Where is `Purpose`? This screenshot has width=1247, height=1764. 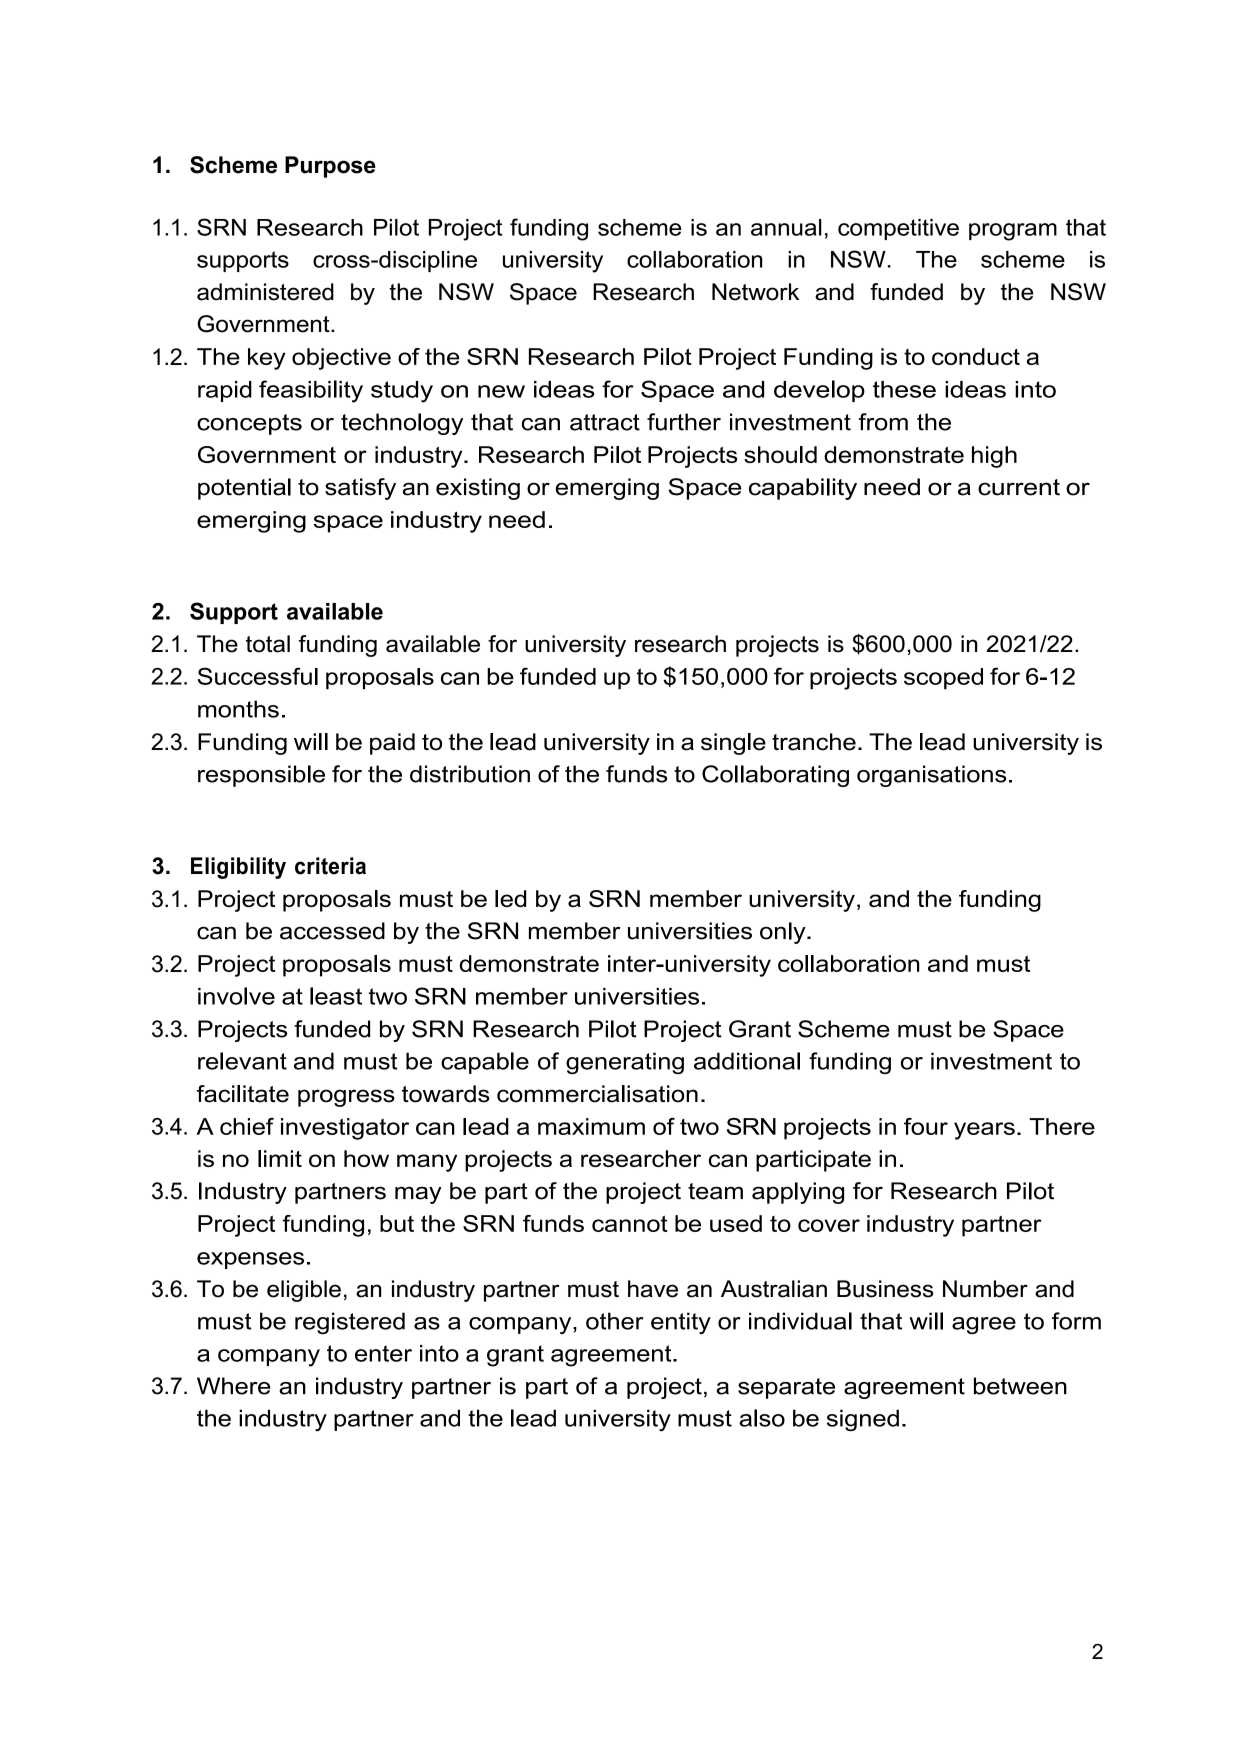 Purpose is located at coordinates (330, 167).
